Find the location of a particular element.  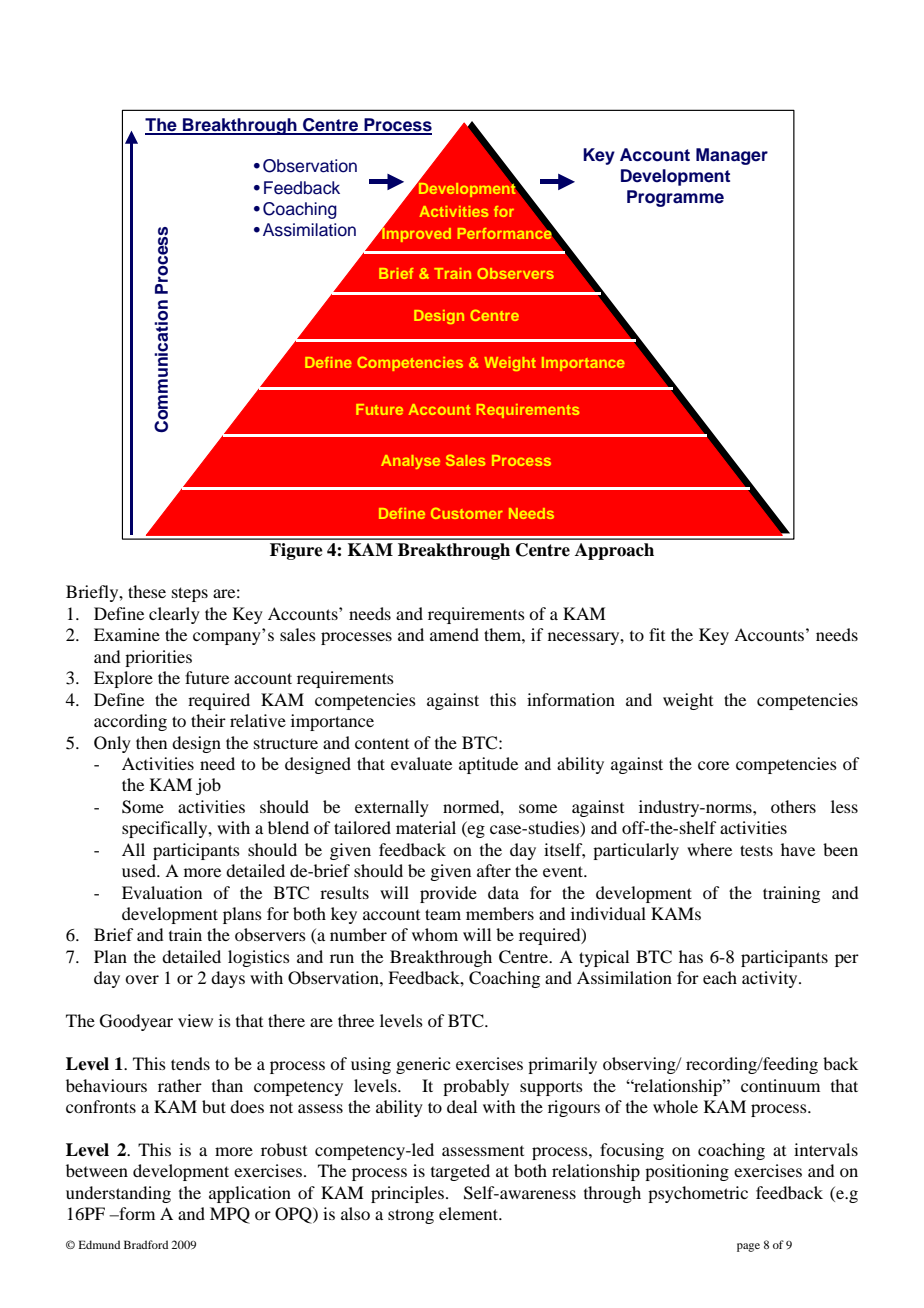

tests is located at coordinates (756, 850).
